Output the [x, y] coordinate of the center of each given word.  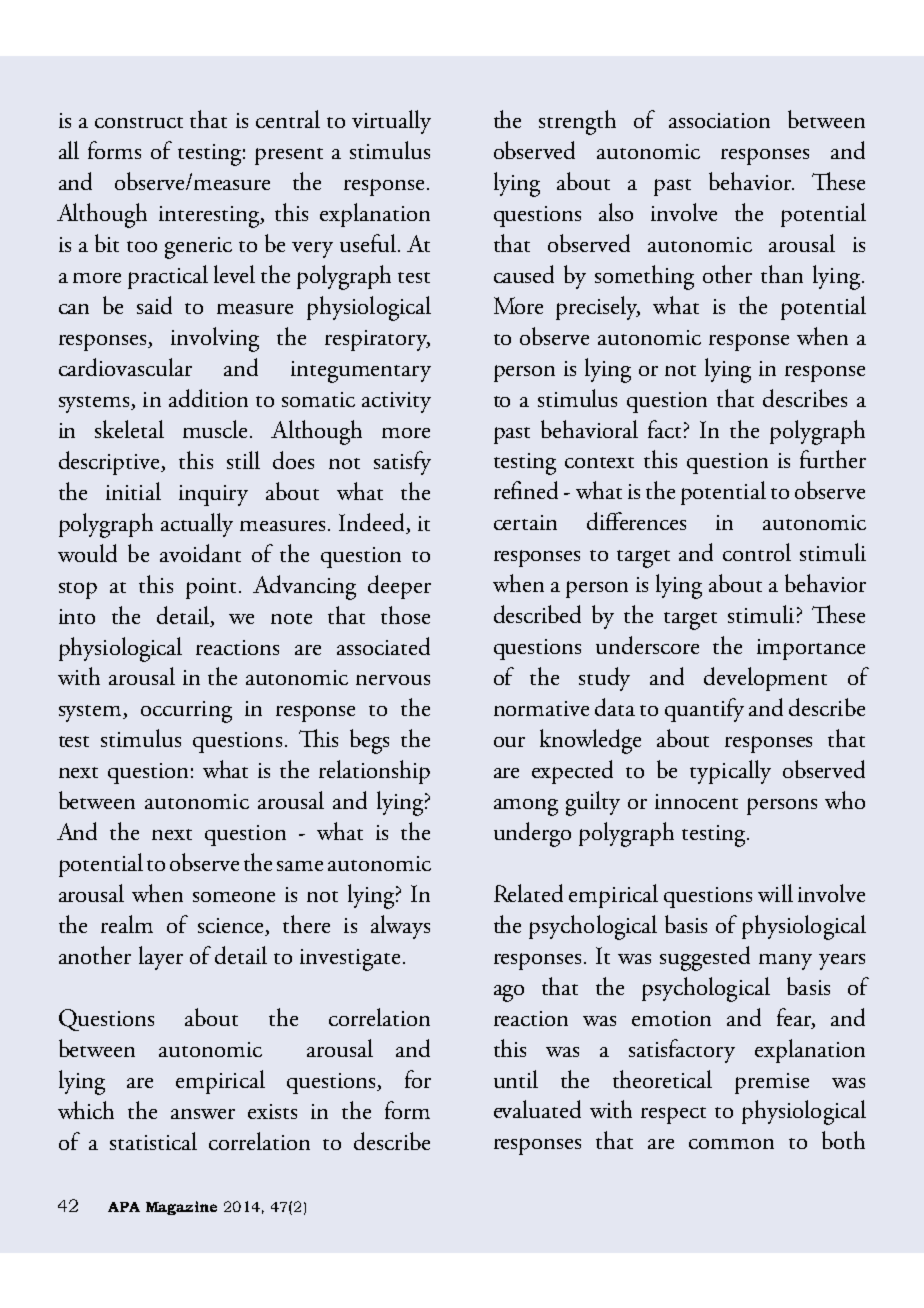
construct [139, 122]
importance [811, 649]
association [719, 120]
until [516, 1079]
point [211, 588]
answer [203, 1114]
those [405, 615]
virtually [391, 122]
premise [772, 1083]
